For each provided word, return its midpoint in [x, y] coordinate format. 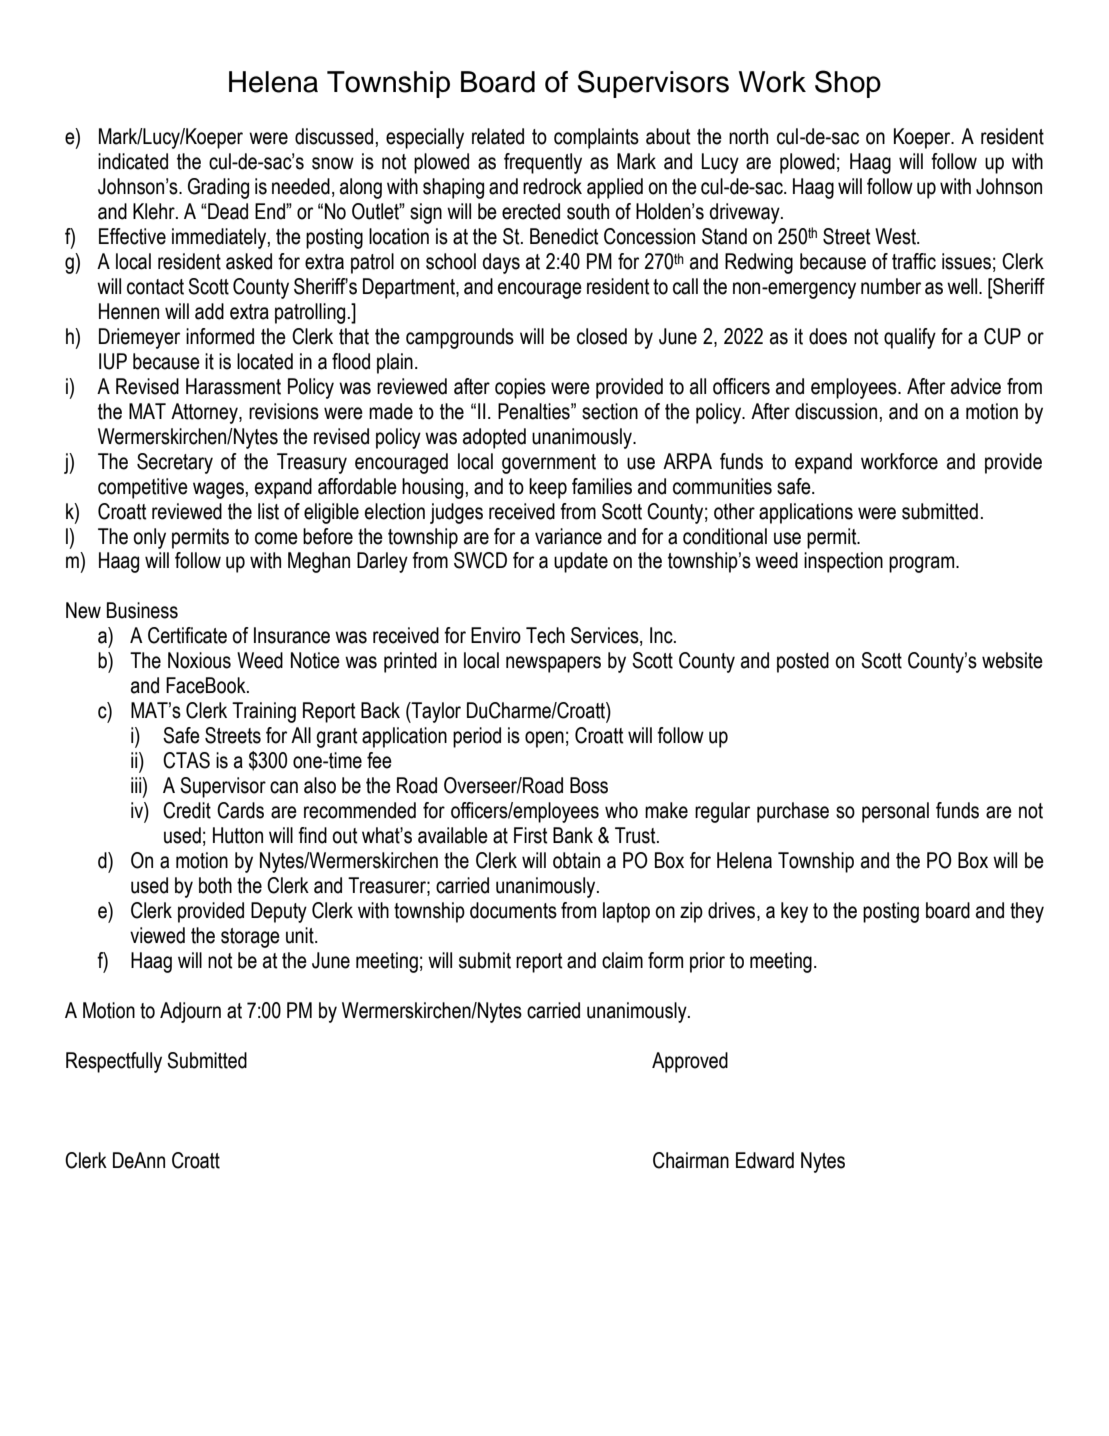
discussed [334, 136]
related [498, 136]
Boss [589, 785]
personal [895, 812]
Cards [240, 810]
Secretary [175, 463]
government [549, 464]
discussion [836, 411]
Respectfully [114, 1062]
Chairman [691, 1160]
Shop [848, 84]
